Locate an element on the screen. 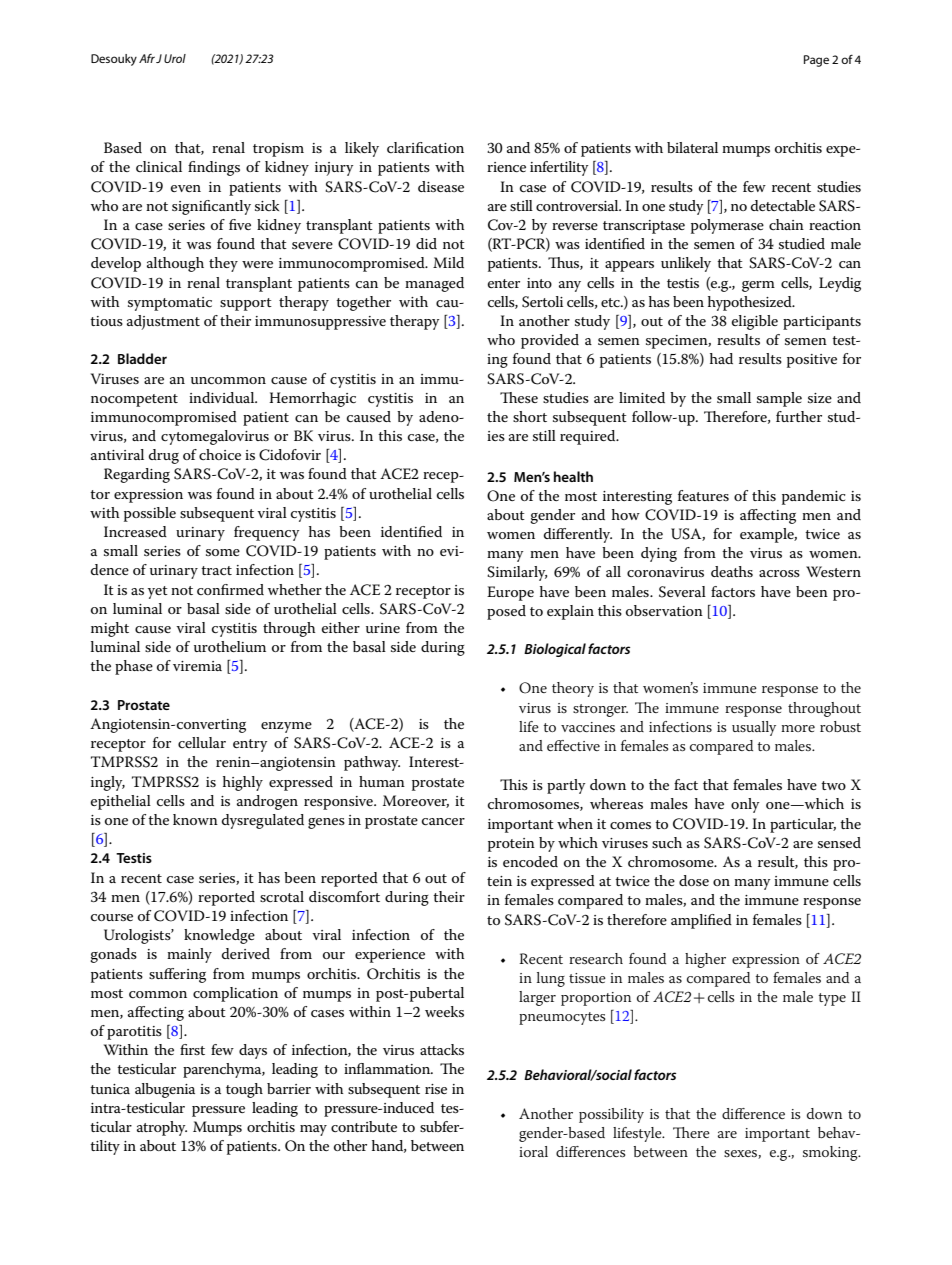  disease is located at coordinates (441, 186).
